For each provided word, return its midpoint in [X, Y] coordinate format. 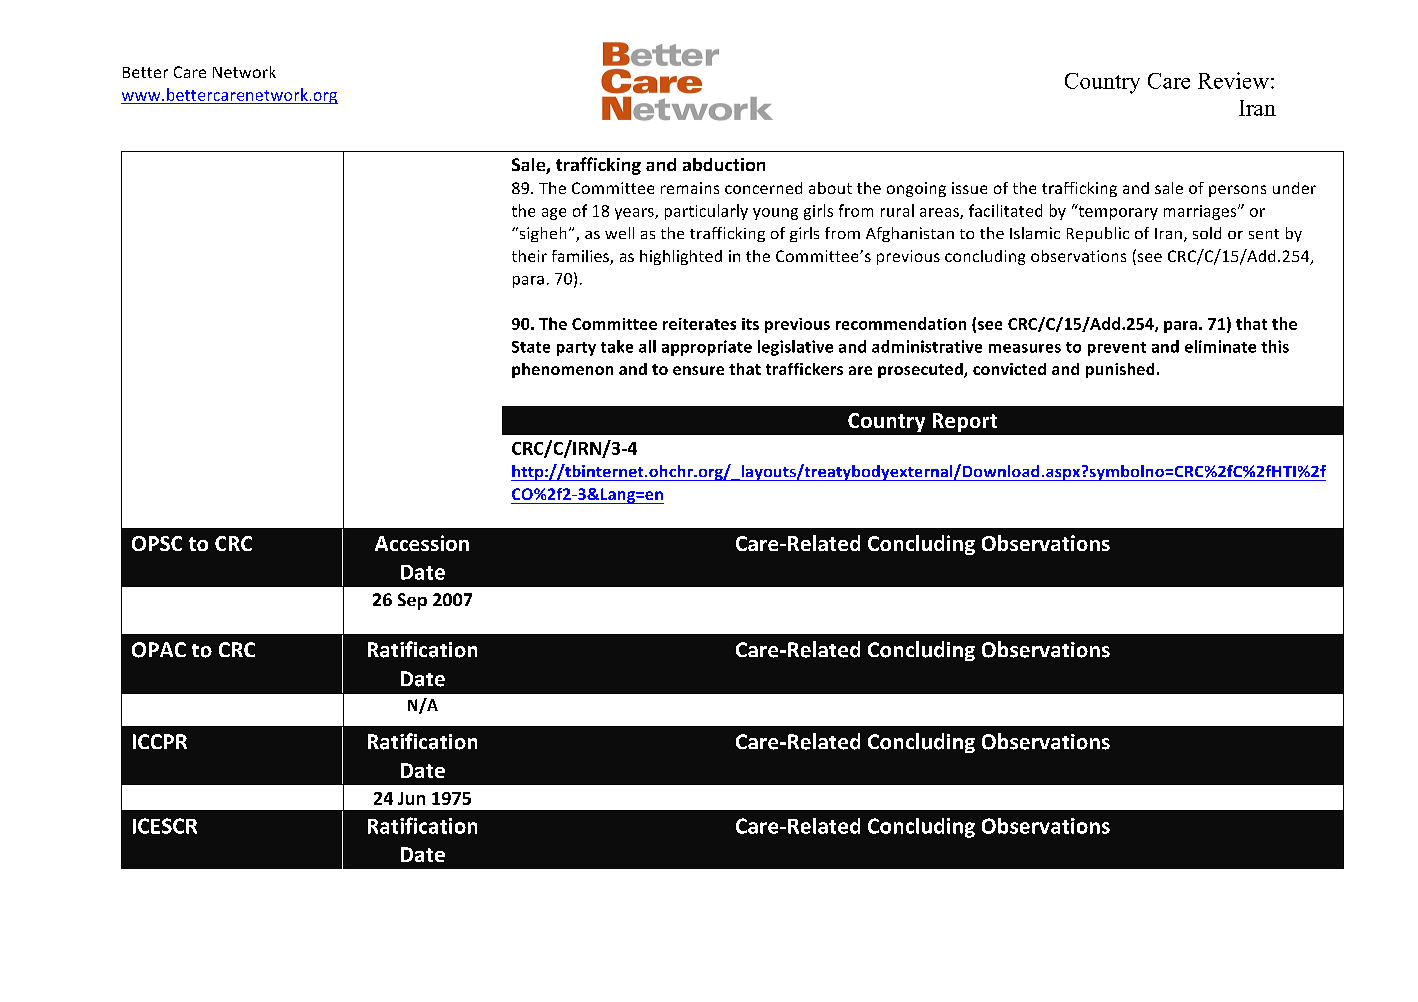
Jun [411, 798]
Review [1233, 80]
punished [1120, 370]
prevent [1117, 349]
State [531, 347]
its [750, 324]
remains [690, 188]
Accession [422, 543]
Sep [412, 601]
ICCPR [160, 741]
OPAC [159, 650]
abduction [724, 164]
